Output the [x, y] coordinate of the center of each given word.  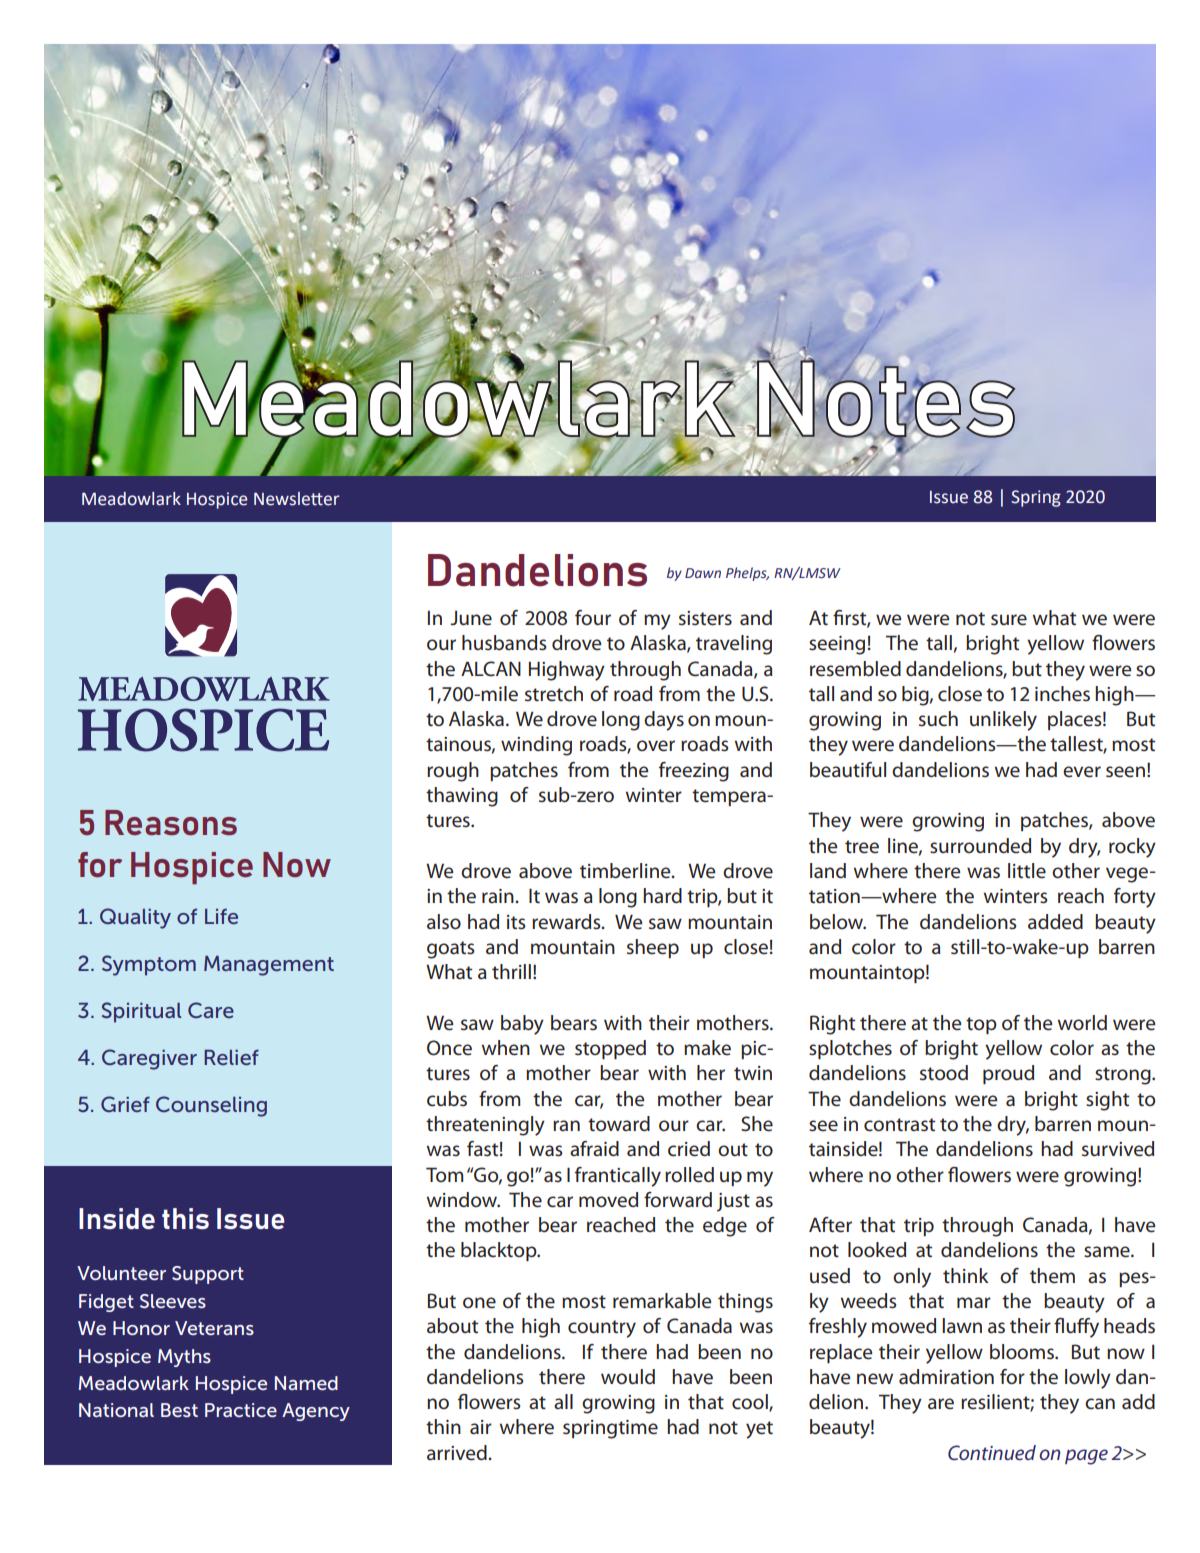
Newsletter [297, 499]
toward [619, 1123]
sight [1107, 1101]
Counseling [211, 1106]
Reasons [171, 822]
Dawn [703, 573]
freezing [694, 772]
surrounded [980, 846]
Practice [241, 1410]
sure [1009, 620]
